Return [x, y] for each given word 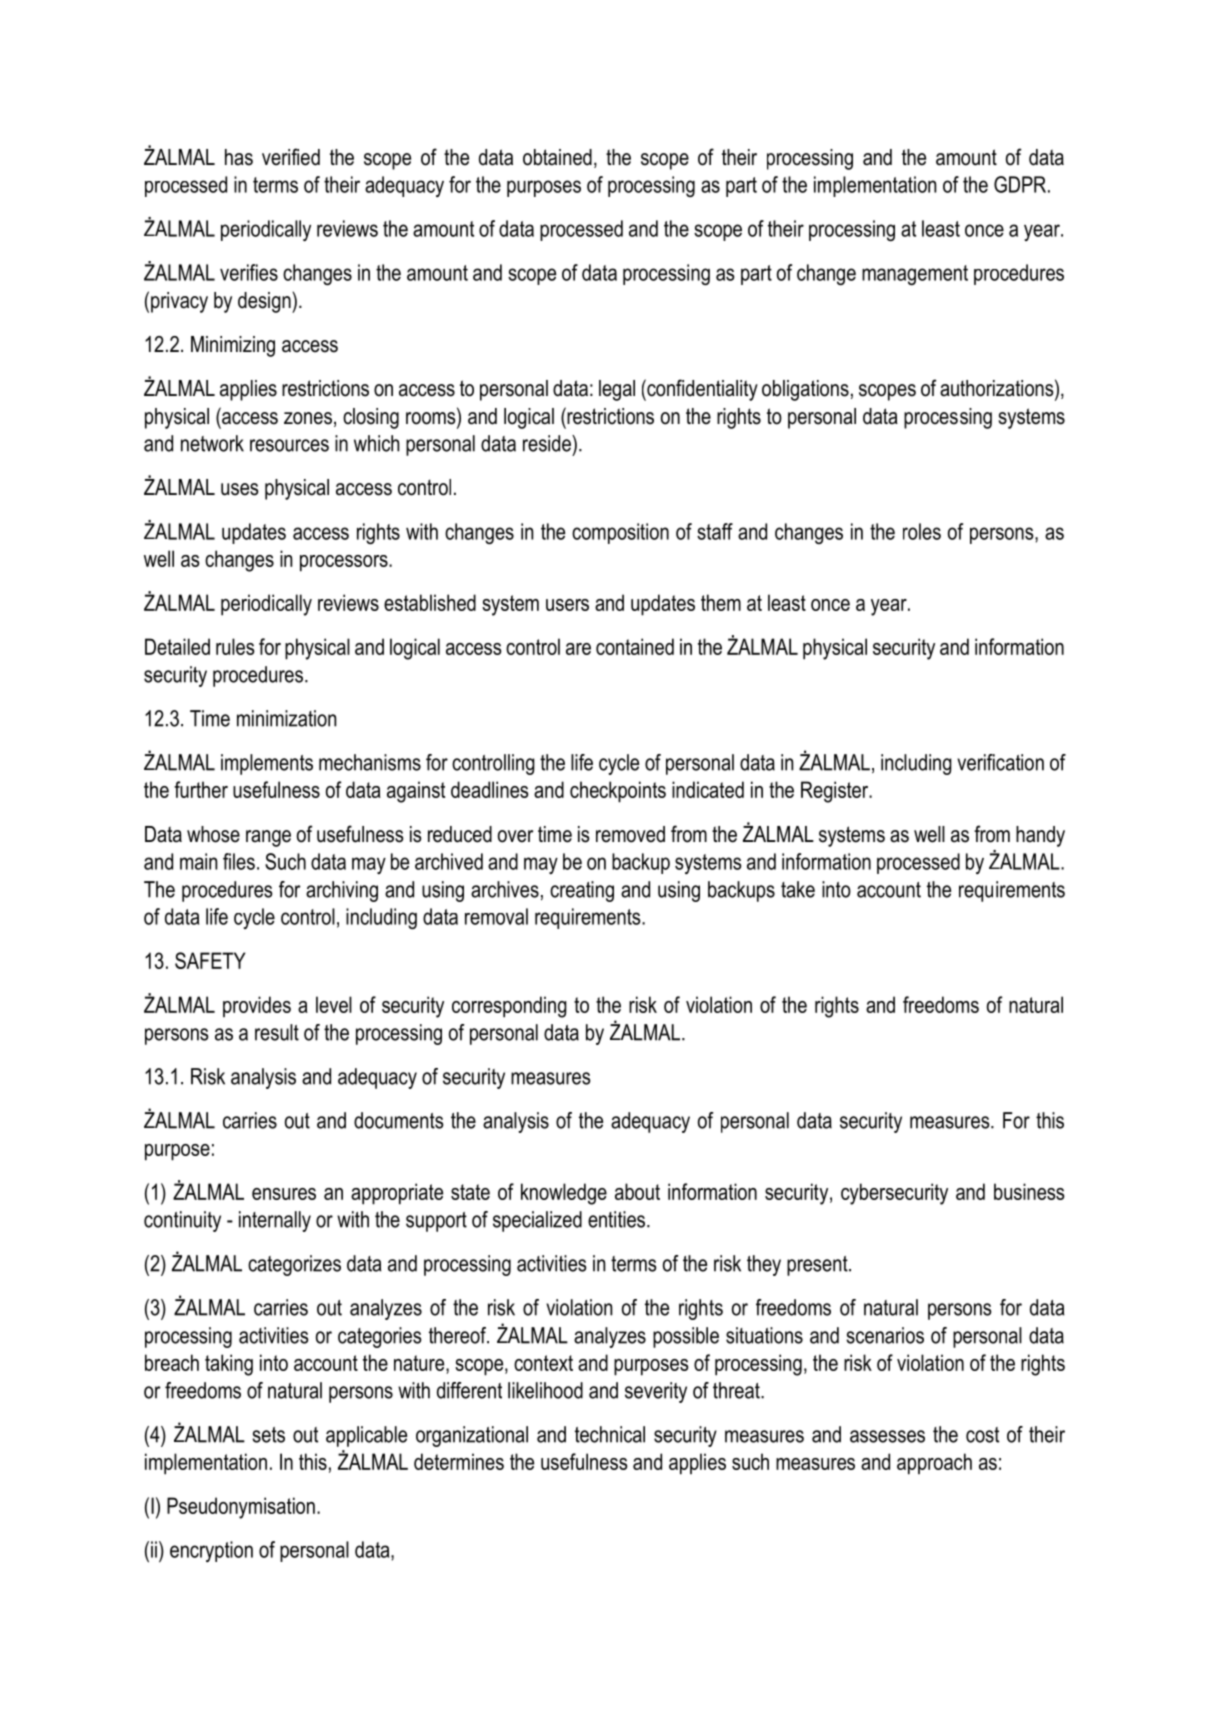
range [268, 838]
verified [291, 157]
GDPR [1021, 184]
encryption [211, 1551]
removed [630, 834]
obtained [557, 157]
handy [1040, 836]
